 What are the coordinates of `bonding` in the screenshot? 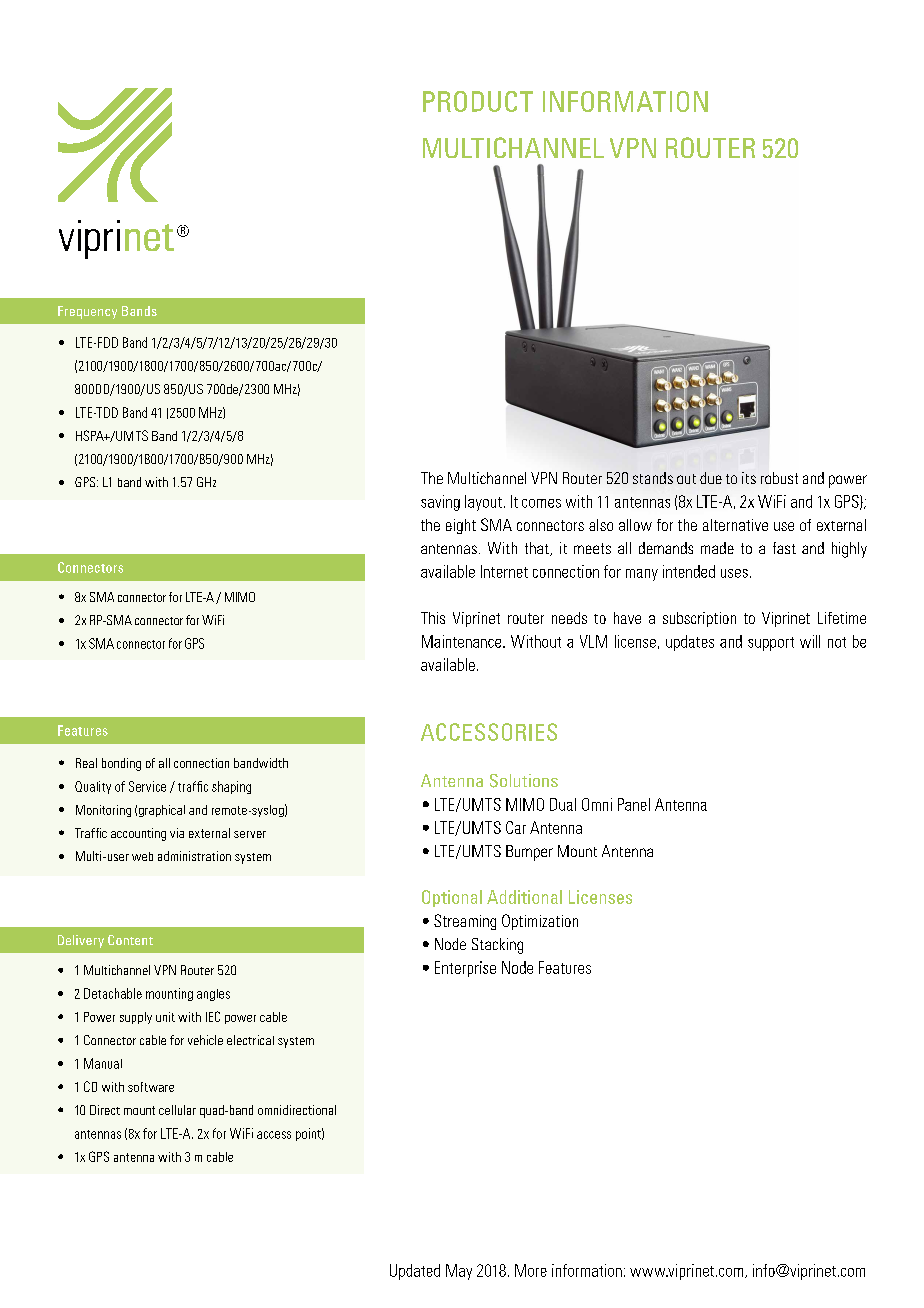 It's located at (121, 764).
